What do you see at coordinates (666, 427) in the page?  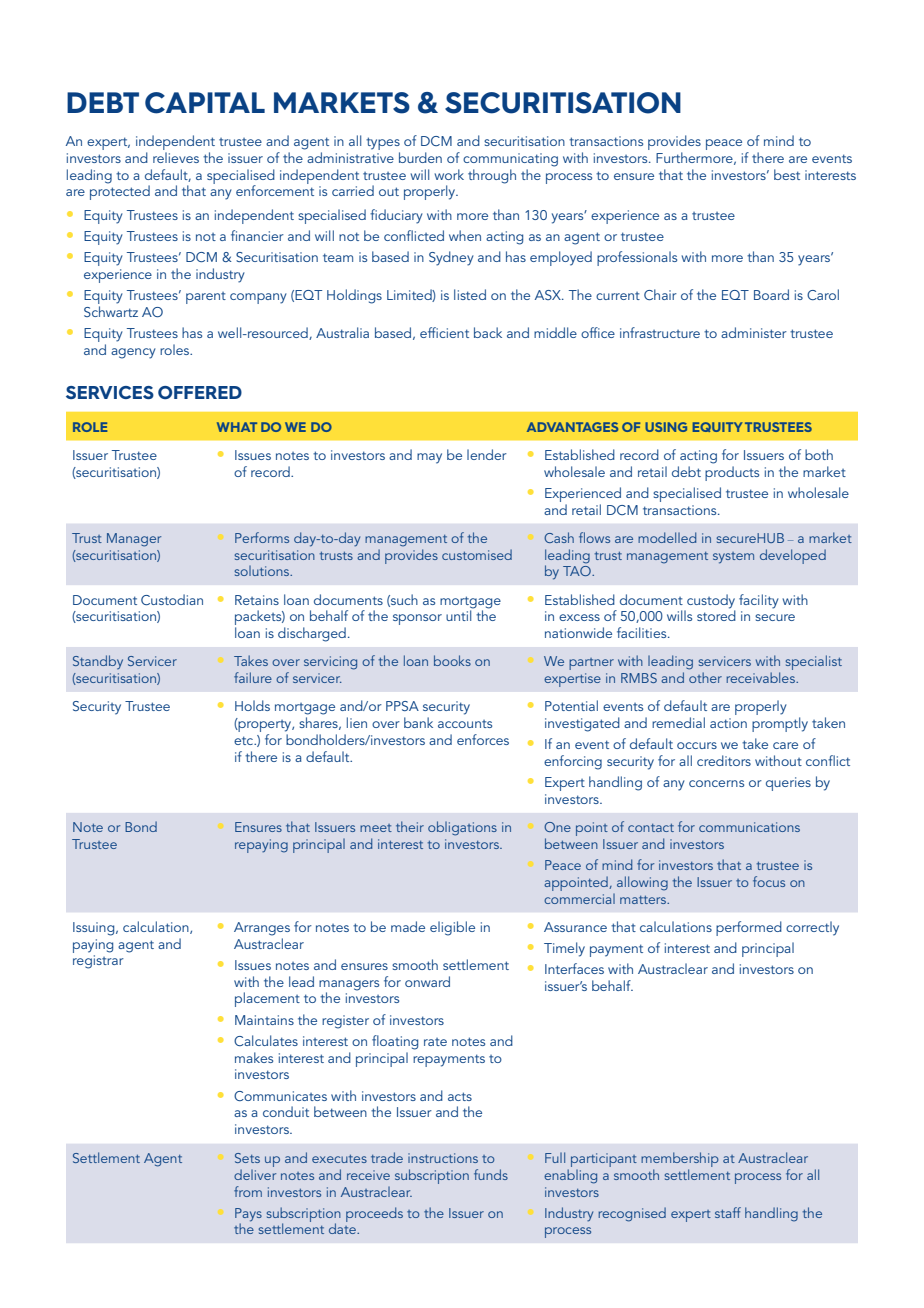 I see `USING` at bounding box center [666, 427].
